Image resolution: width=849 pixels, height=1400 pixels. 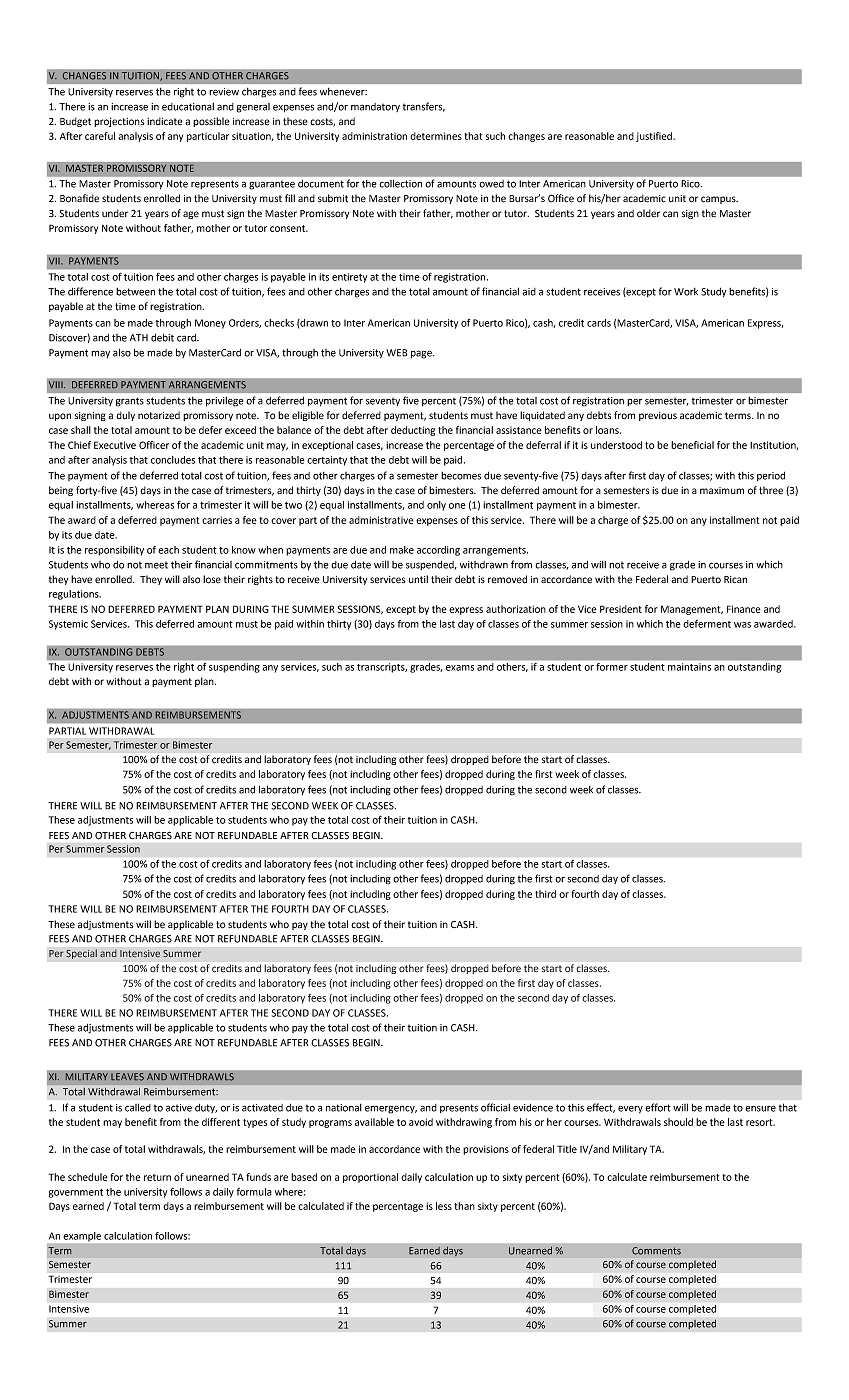 What do you see at coordinates (655, 137) in the screenshot?
I see `justified` at bounding box center [655, 137].
